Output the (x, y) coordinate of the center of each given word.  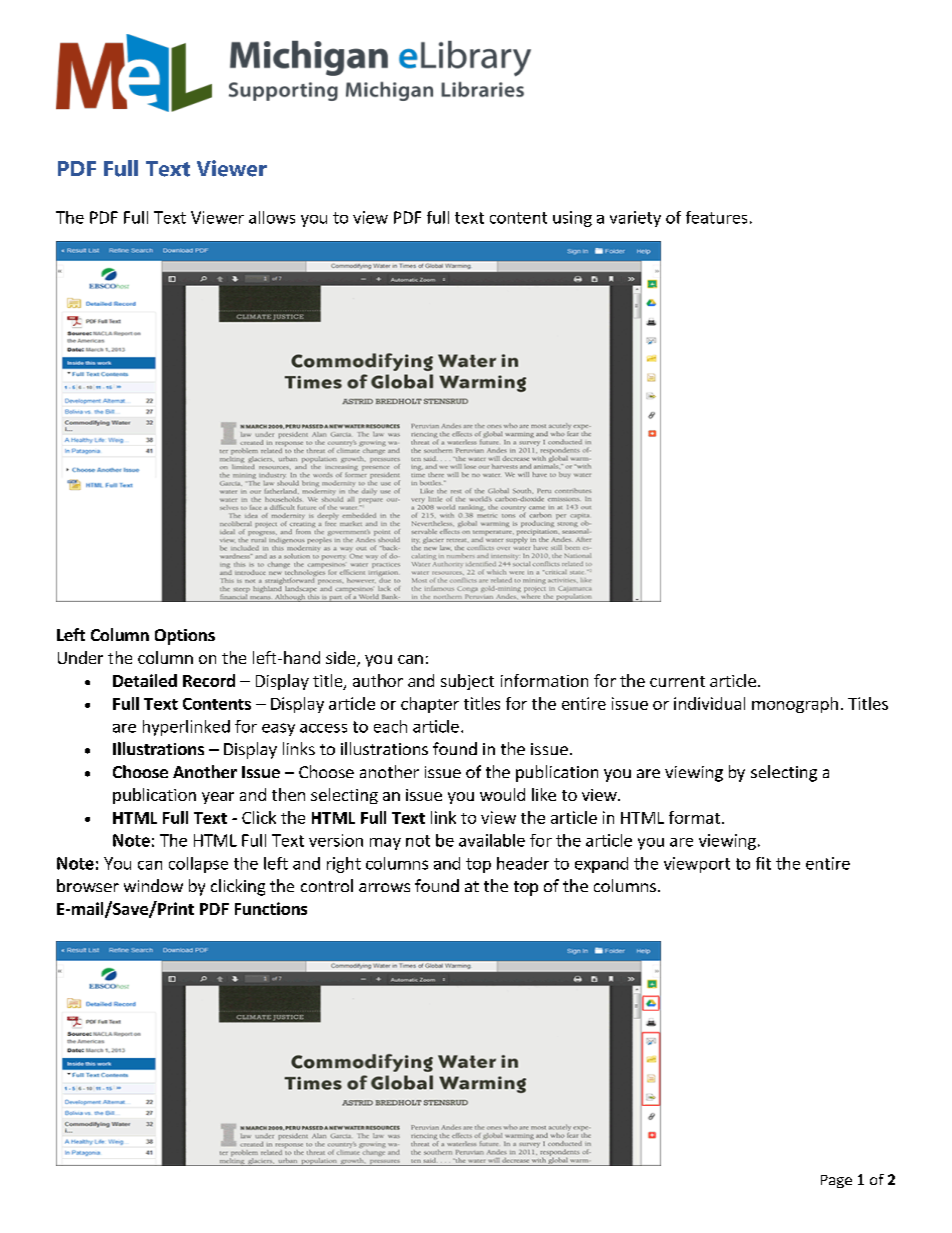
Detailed (145, 680)
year (218, 798)
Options (185, 637)
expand (601, 865)
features (716, 217)
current (677, 681)
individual (709, 703)
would (502, 794)
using (572, 219)
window (153, 885)
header (523, 863)
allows (272, 217)
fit (763, 863)
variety (635, 219)
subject (467, 682)
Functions (271, 908)
